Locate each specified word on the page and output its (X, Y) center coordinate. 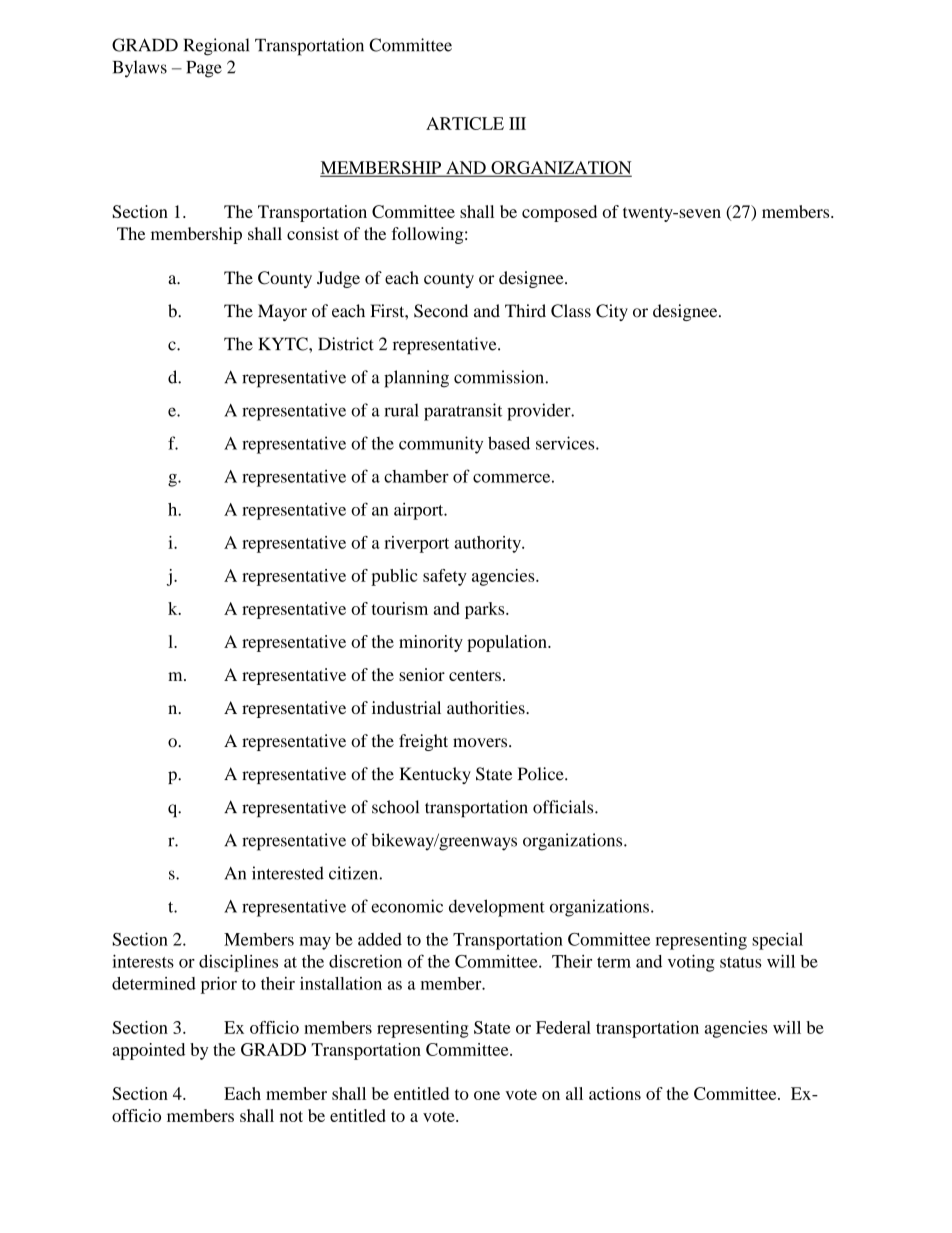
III (517, 123)
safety (445, 577)
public (394, 577)
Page (204, 69)
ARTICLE (465, 123)
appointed (148, 1051)
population (508, 643)
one (487, 1095)
